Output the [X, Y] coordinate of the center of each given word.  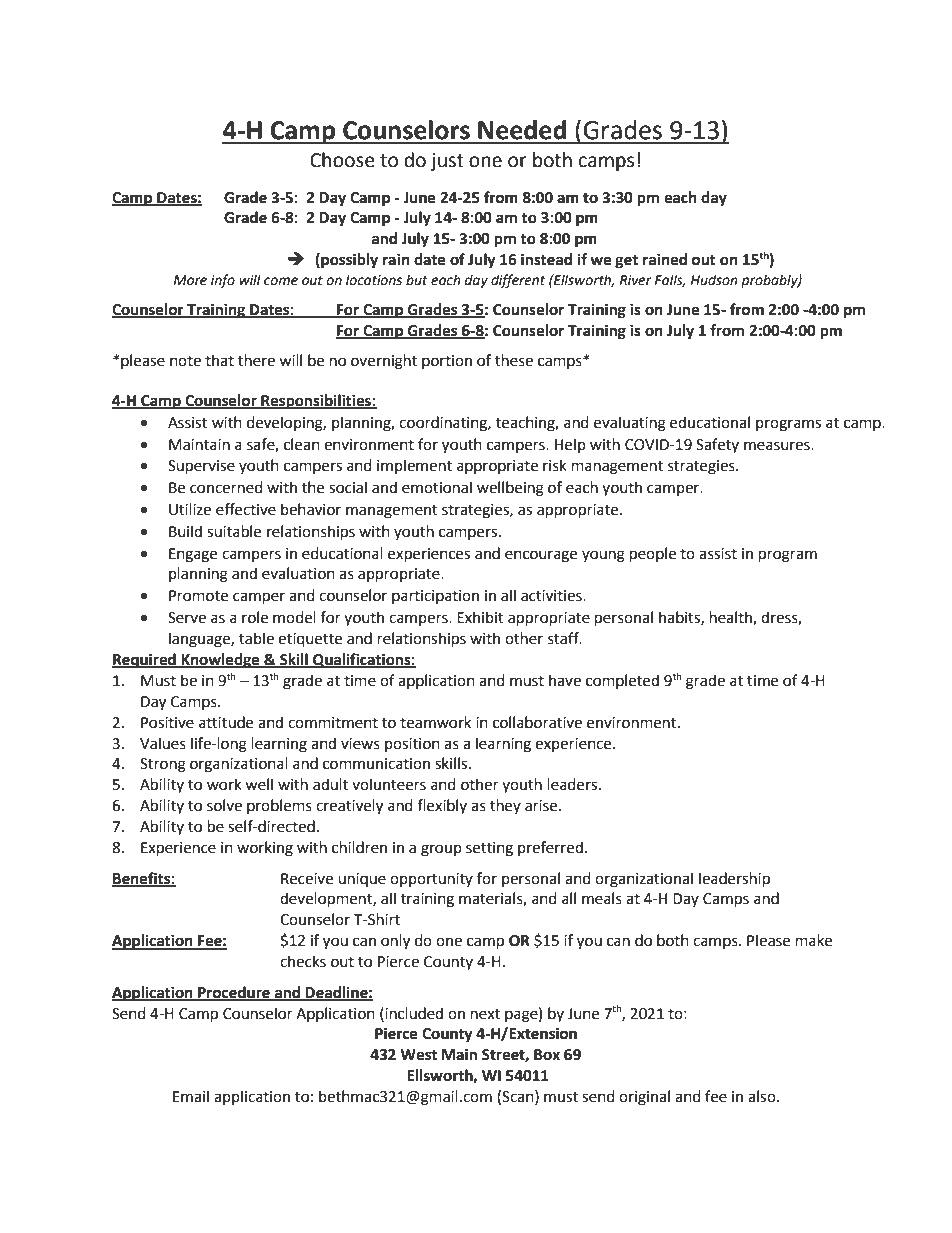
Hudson [714, 280]
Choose [342, 160]
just [447, 162]
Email [191, 1096]
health [732, 618]
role [255, 617]
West [418, 1055]
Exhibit [480, 617]
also [763, 1096]
